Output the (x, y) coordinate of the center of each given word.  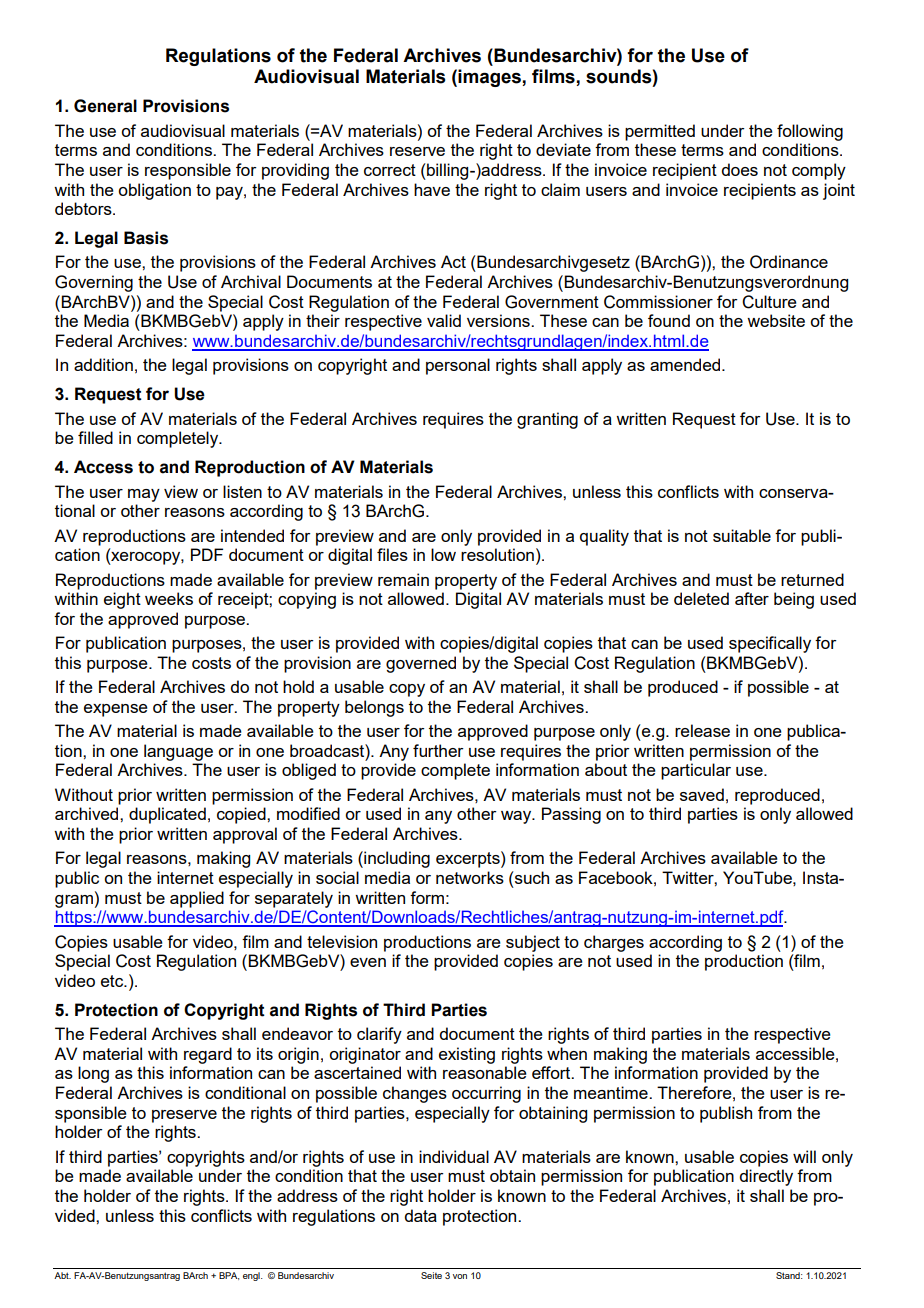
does (739, 169)
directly (766, 1177)
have (432, 189)
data (420, 1215)
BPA (229, 1276)
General (105, 106)
